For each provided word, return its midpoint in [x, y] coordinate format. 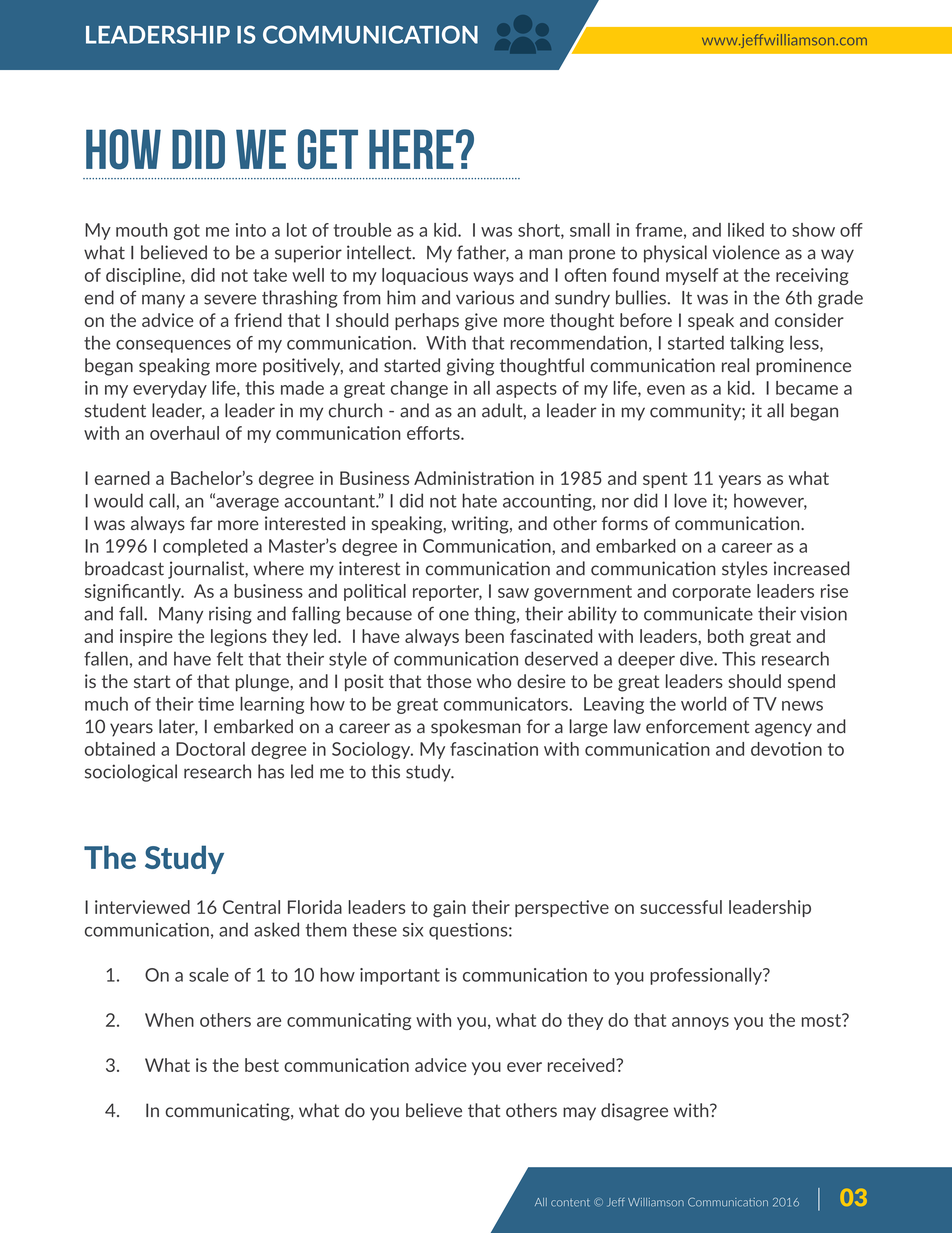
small [590, 230]
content [570, 1203]
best [262, 1065]
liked [746, 230]
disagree [634, 1112]
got [187, 232]
